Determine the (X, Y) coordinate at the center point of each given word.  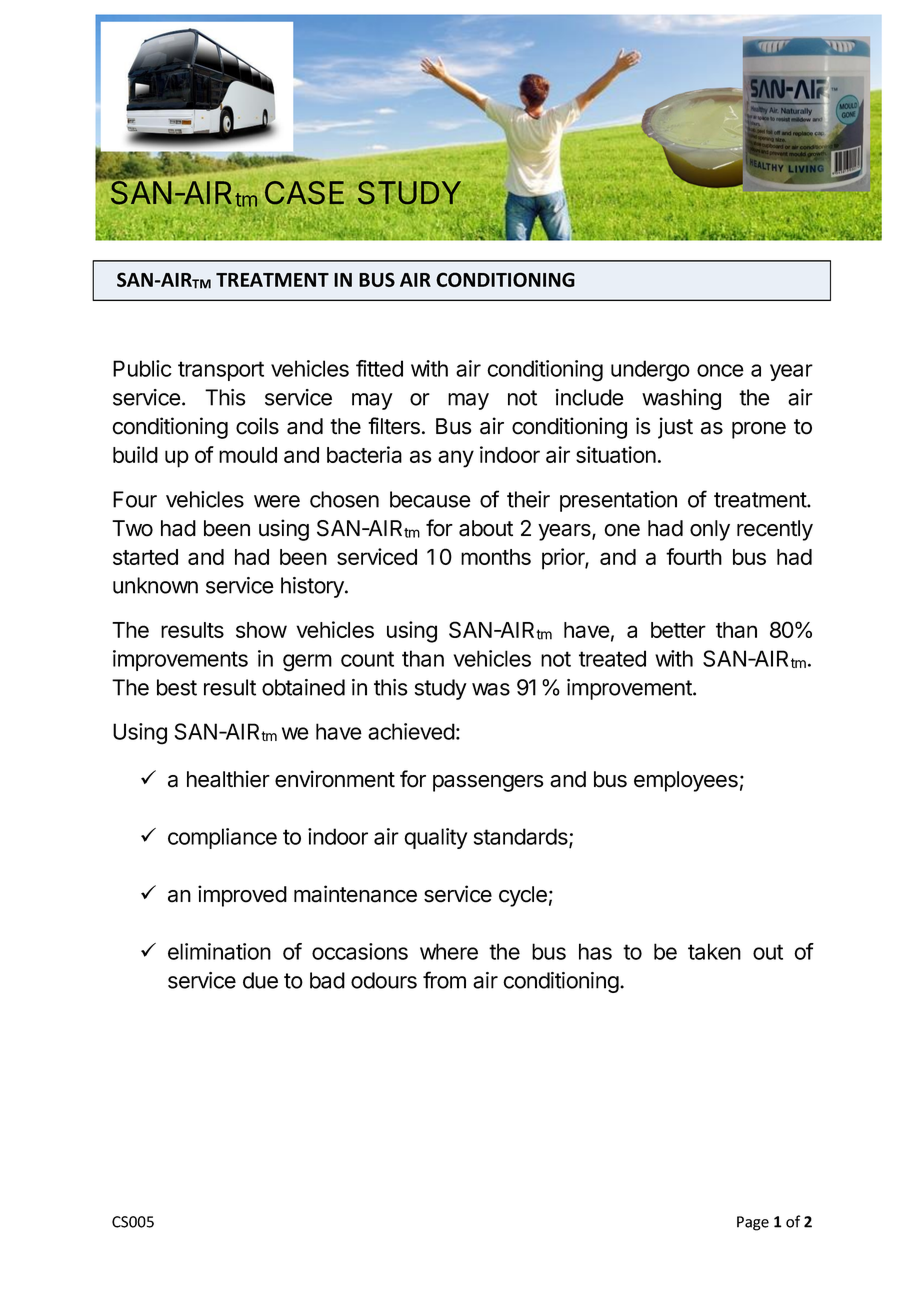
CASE (304, 193)
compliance (222, 838)
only (710, 530)
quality (435, 838)
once (720, 370)
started (145, 557)
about (486, 528)
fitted (379, 368)
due (260, 980)
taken (714, 951)
